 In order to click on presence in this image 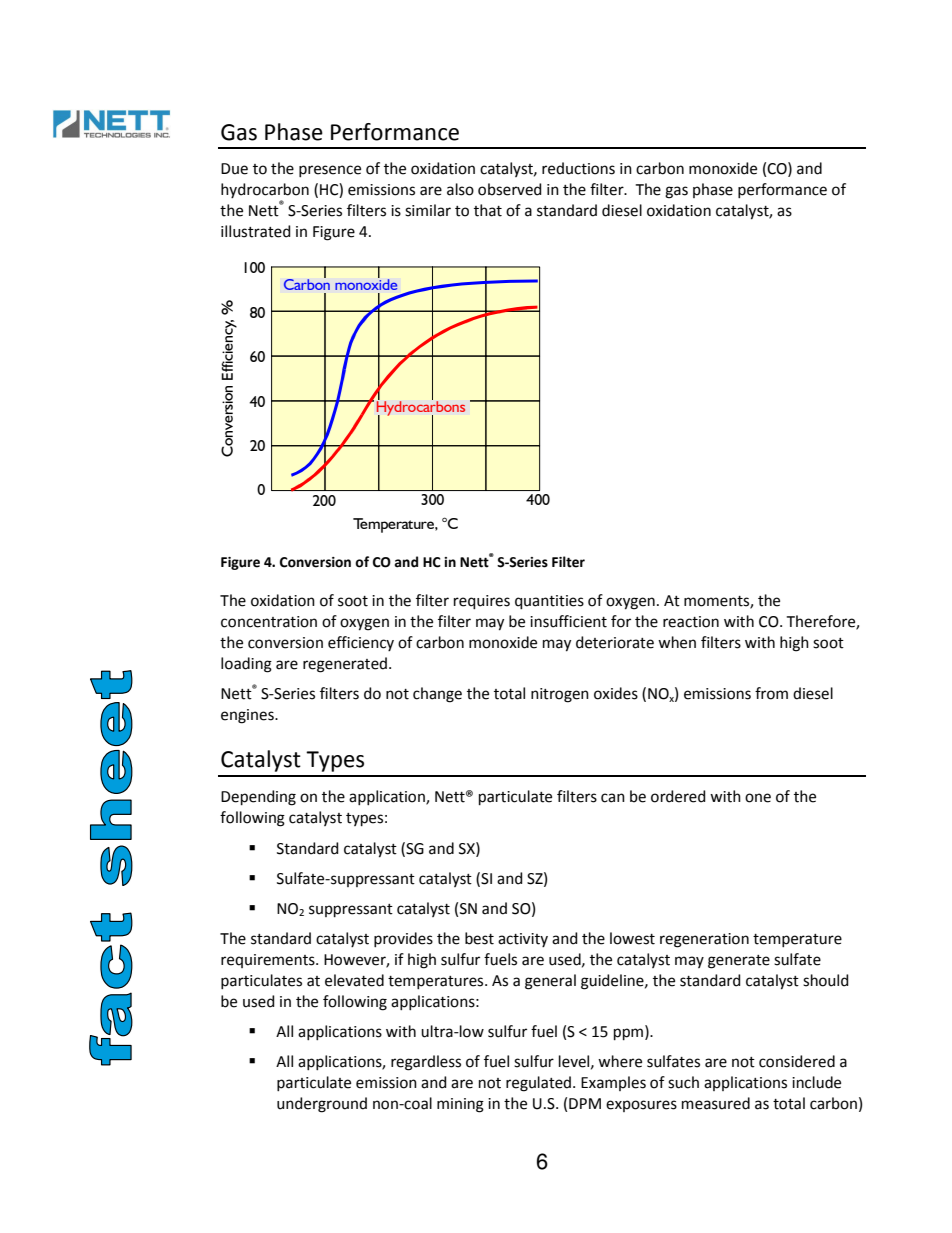, I will do `click(330, 171)`.
